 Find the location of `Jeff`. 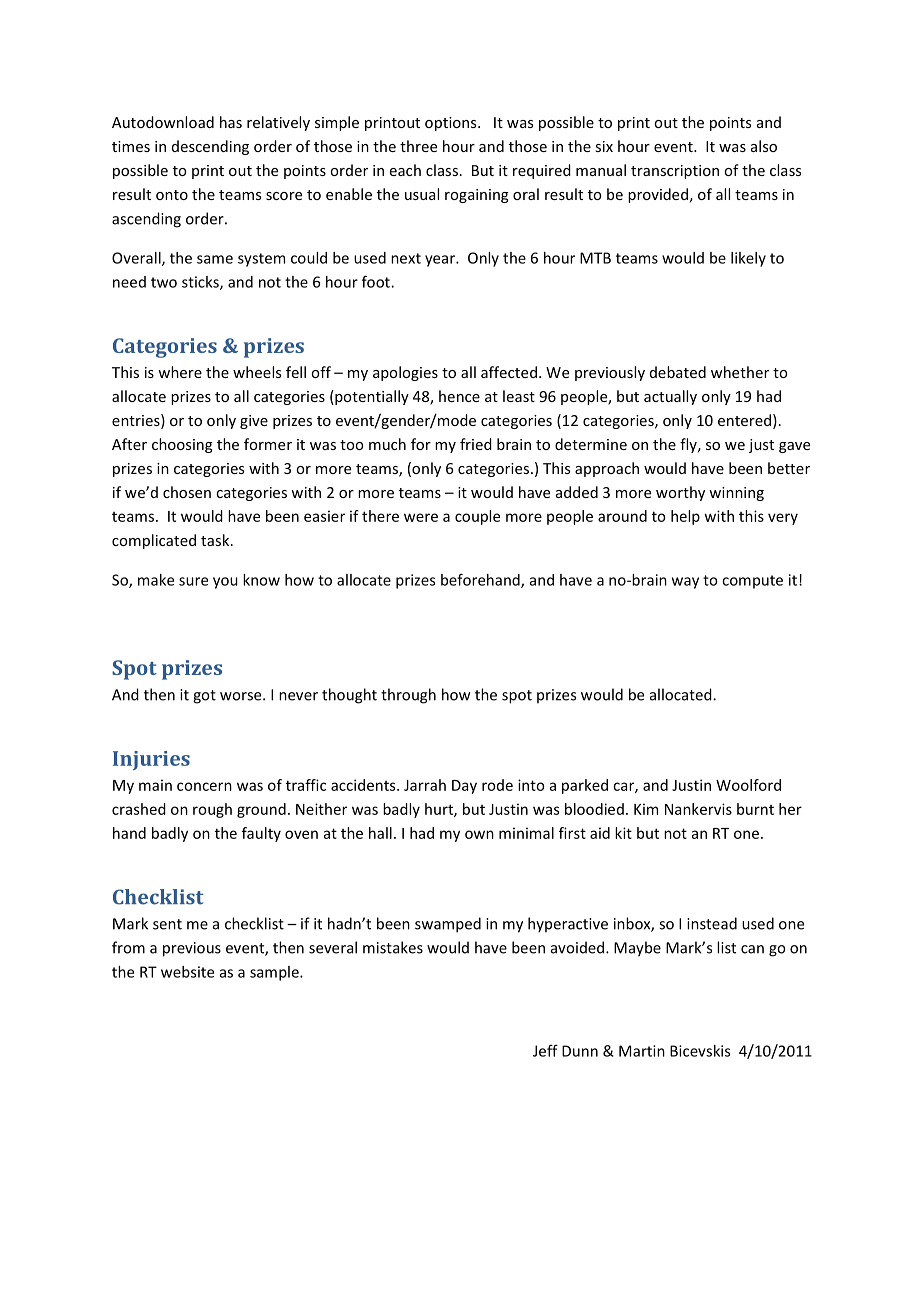

Jeff is located at coordinates (545, 1051).
